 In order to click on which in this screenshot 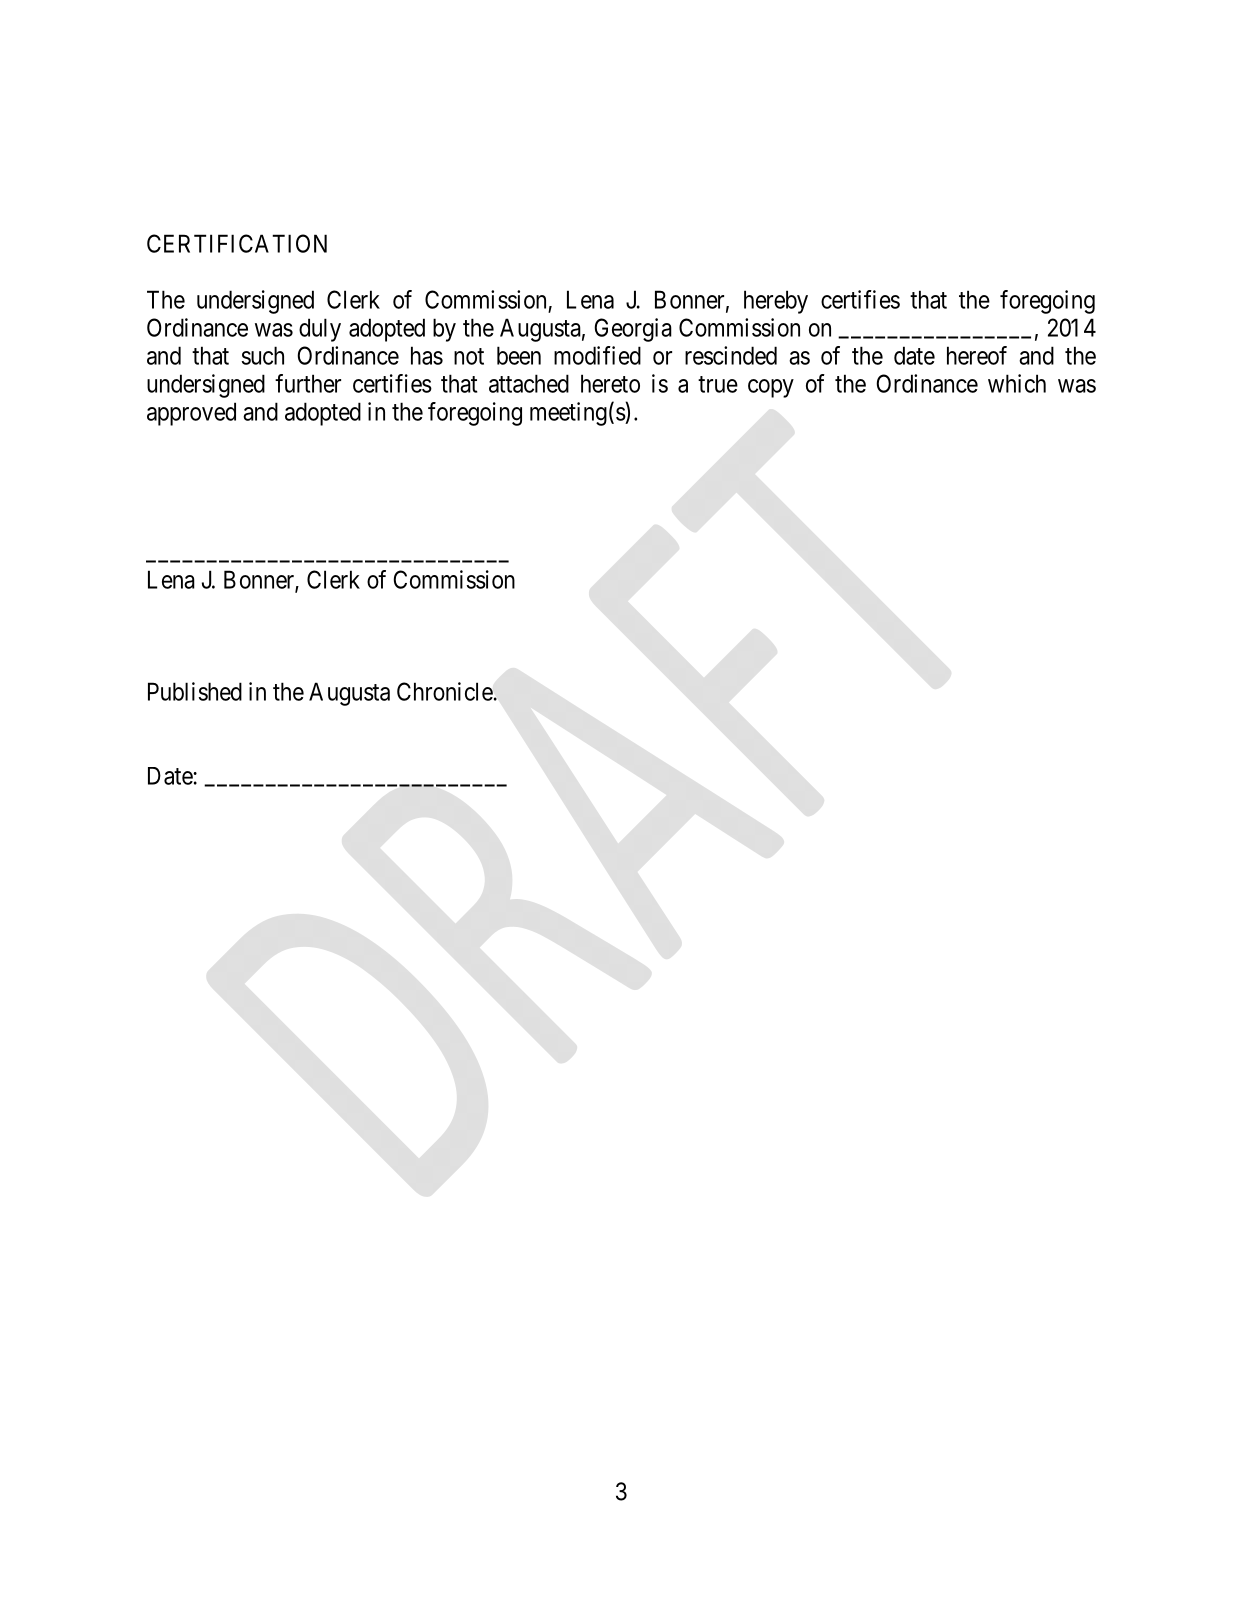, I will do `click(1017, 383)`.
